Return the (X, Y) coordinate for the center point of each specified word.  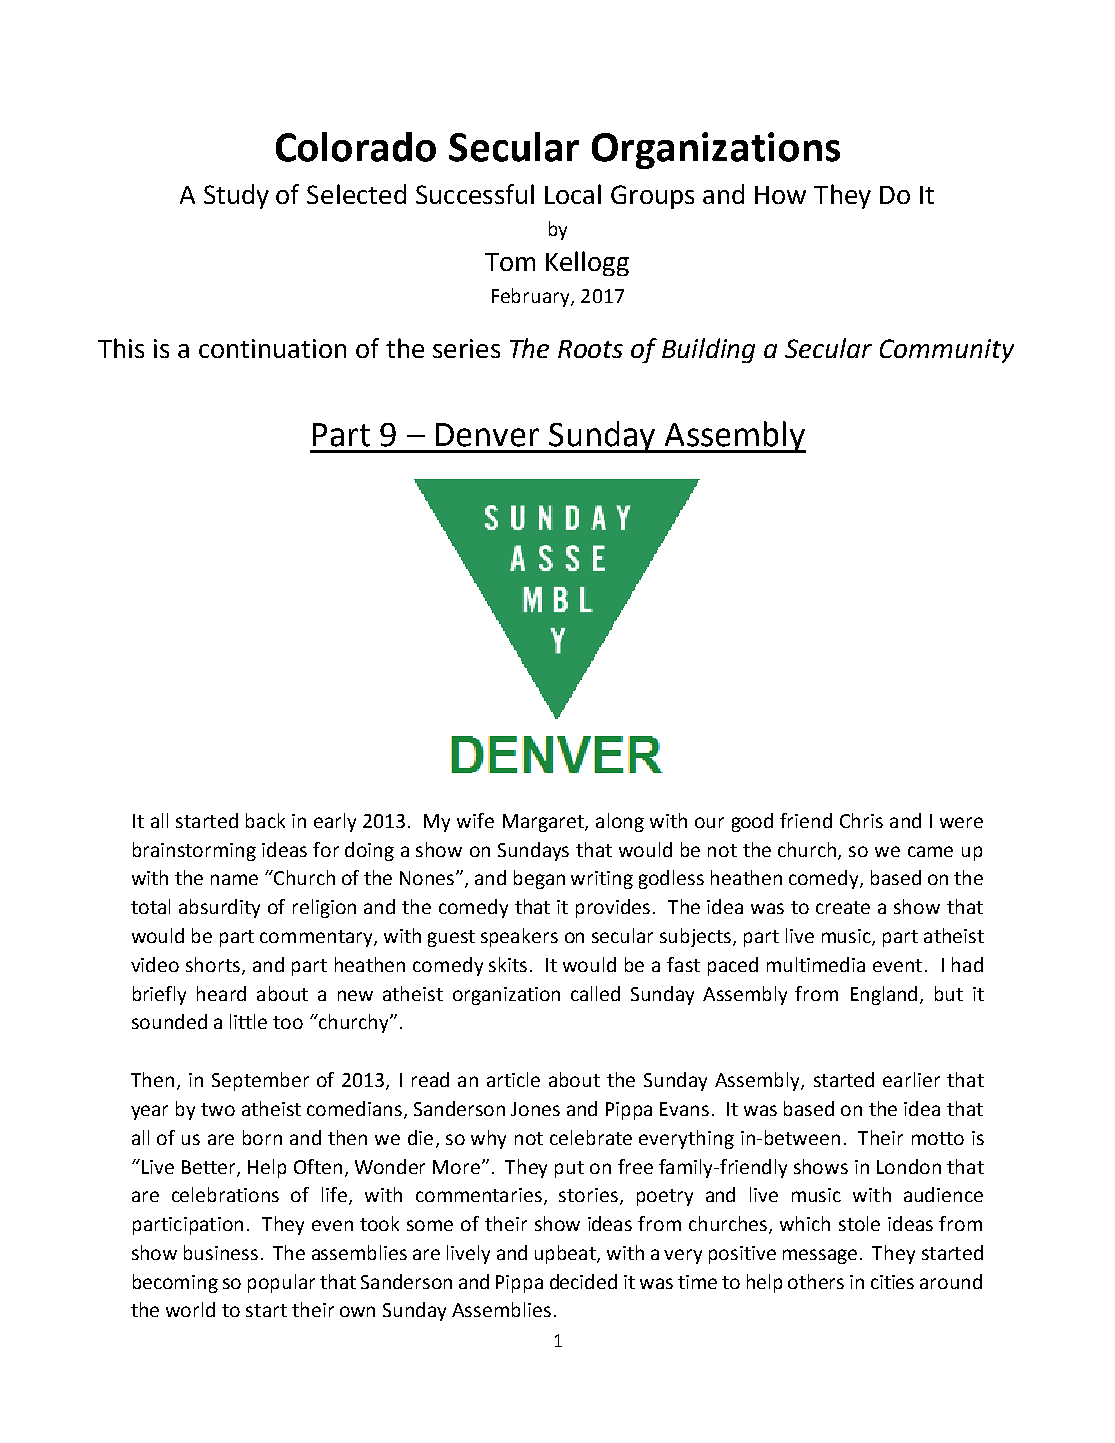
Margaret (544, 823)
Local (573, 194)
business (221, 1252)
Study (236, 196)
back (265, 820)
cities (892, 1282)
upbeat (566, 1254)
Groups (652, 197)
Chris (861, 820)
